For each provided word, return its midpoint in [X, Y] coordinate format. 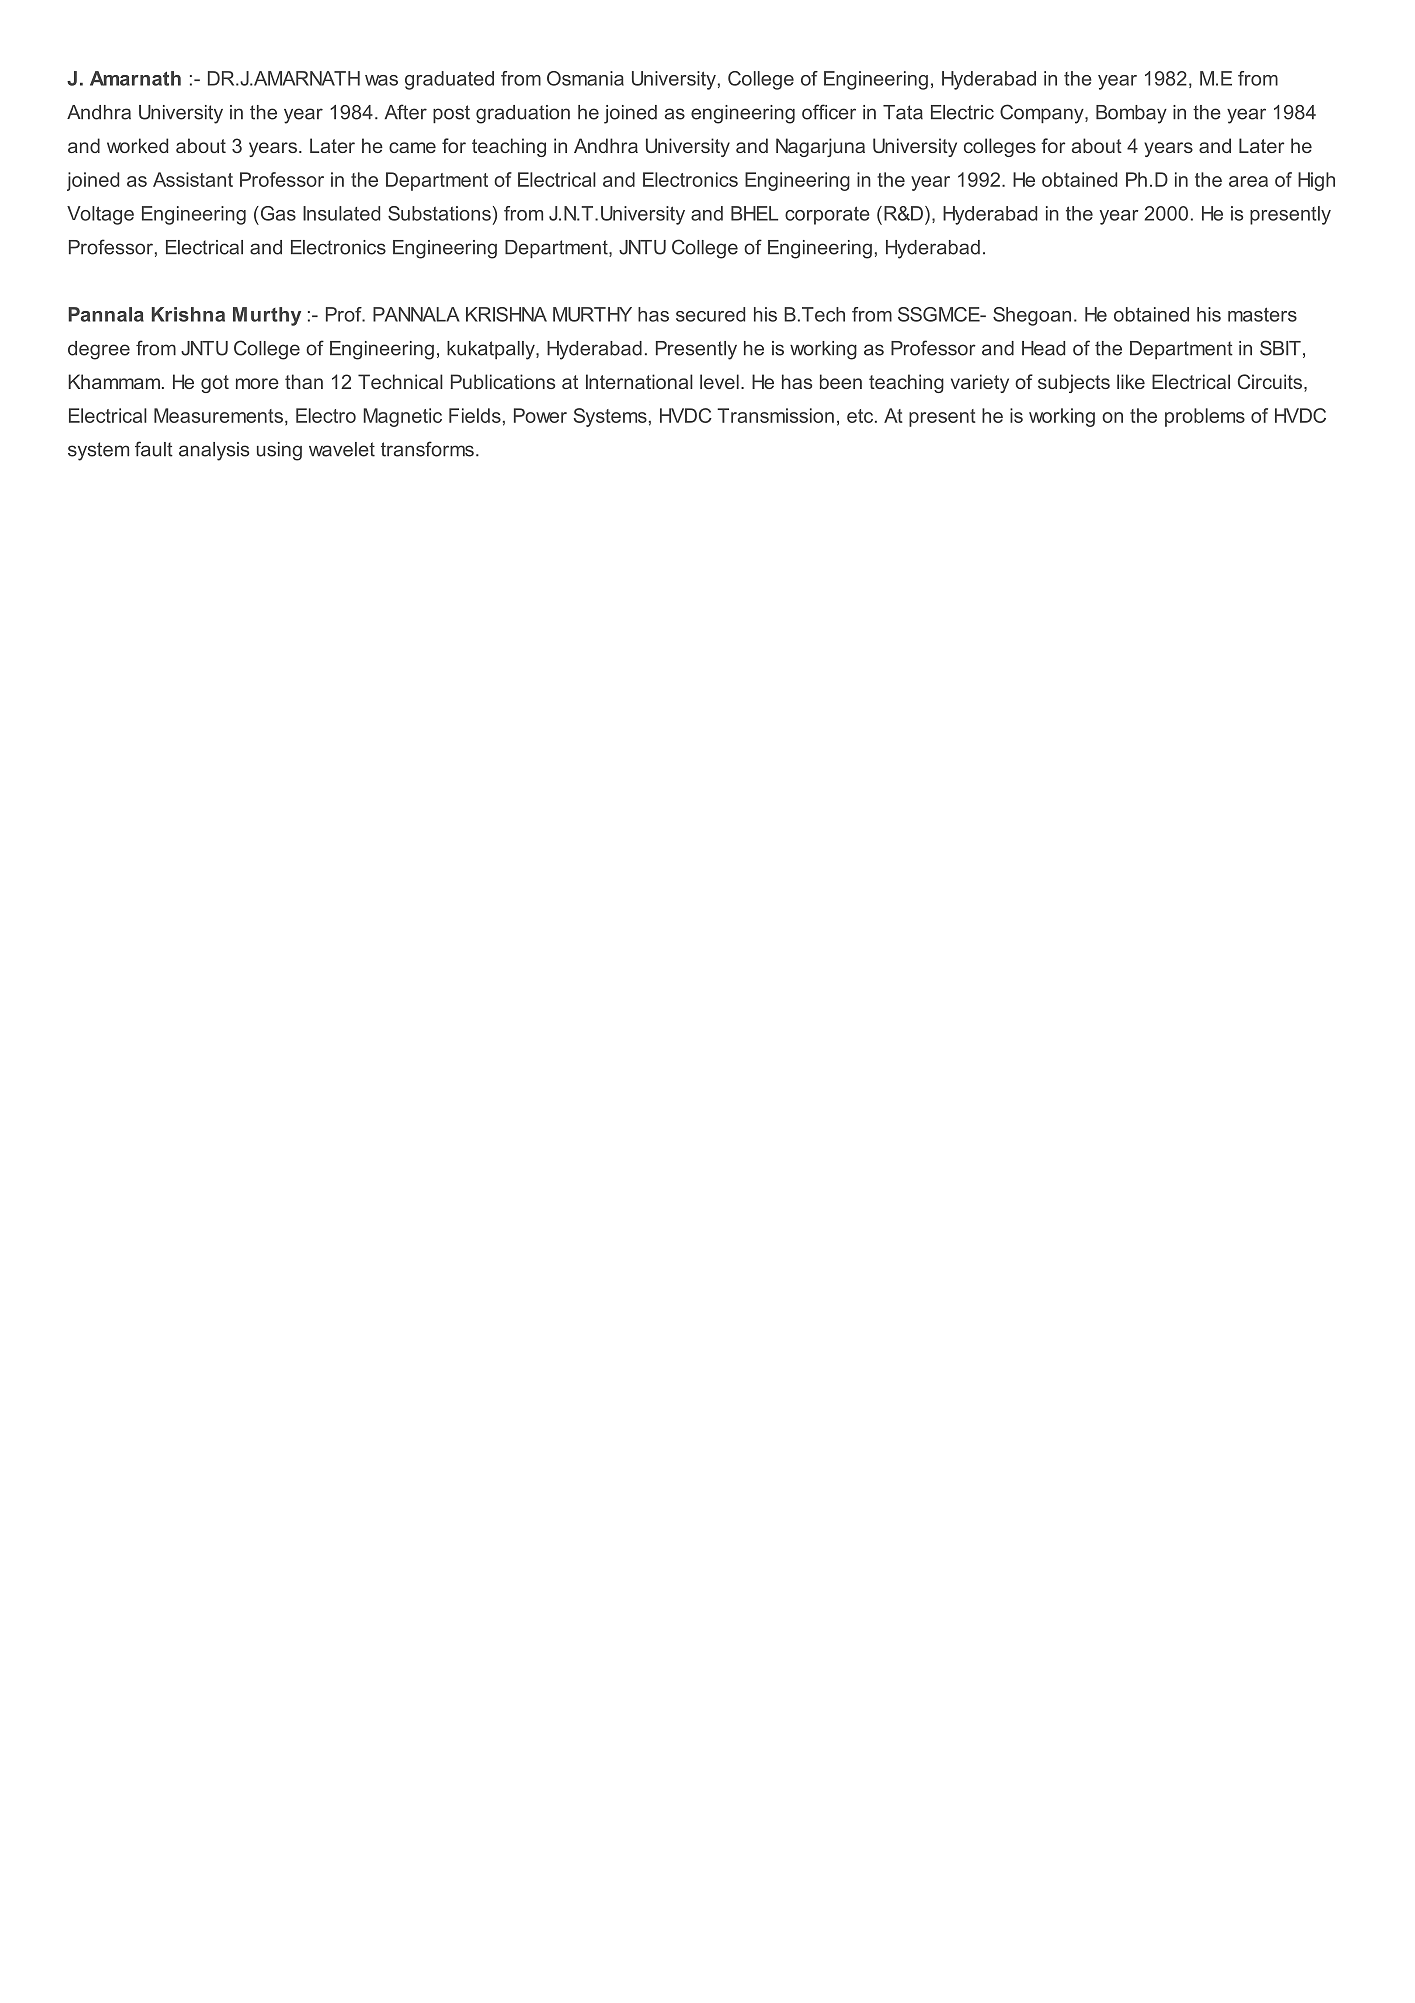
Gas [277, 213]
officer [829, 112]
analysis [214, 451]
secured [710, 314]
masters [1262, 314]
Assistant [193, 179]
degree [99, 350]
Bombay [1131, 114]
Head [1043, 348]
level [719, 381]
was [381, 80]
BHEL [754, 213]
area [1248, 181]
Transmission [775, 415]
